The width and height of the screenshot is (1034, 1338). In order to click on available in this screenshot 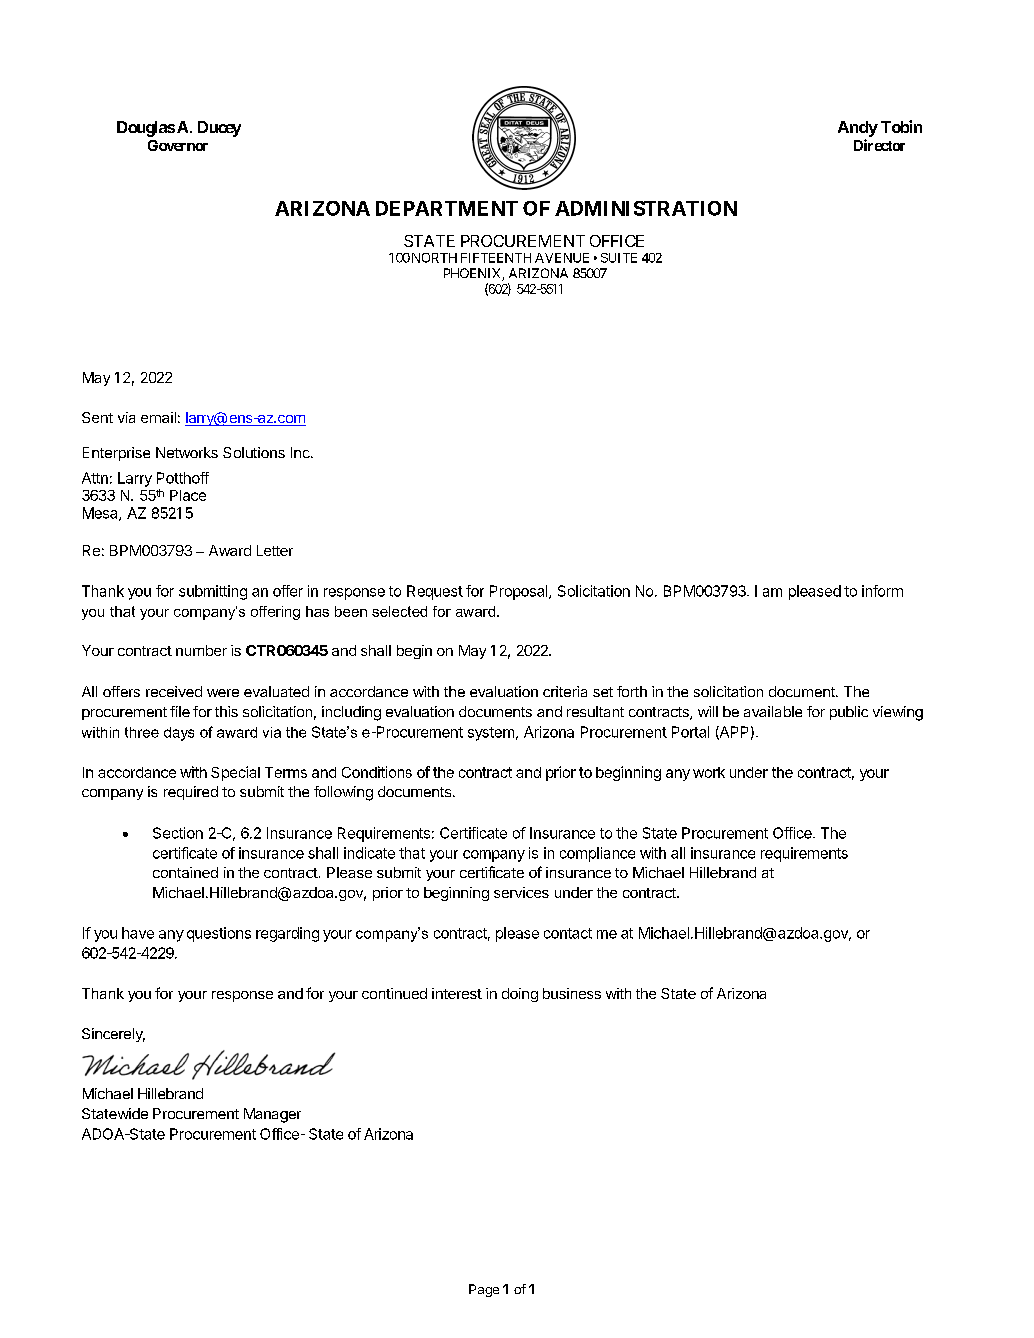, I will do `click(773, 711)`.
